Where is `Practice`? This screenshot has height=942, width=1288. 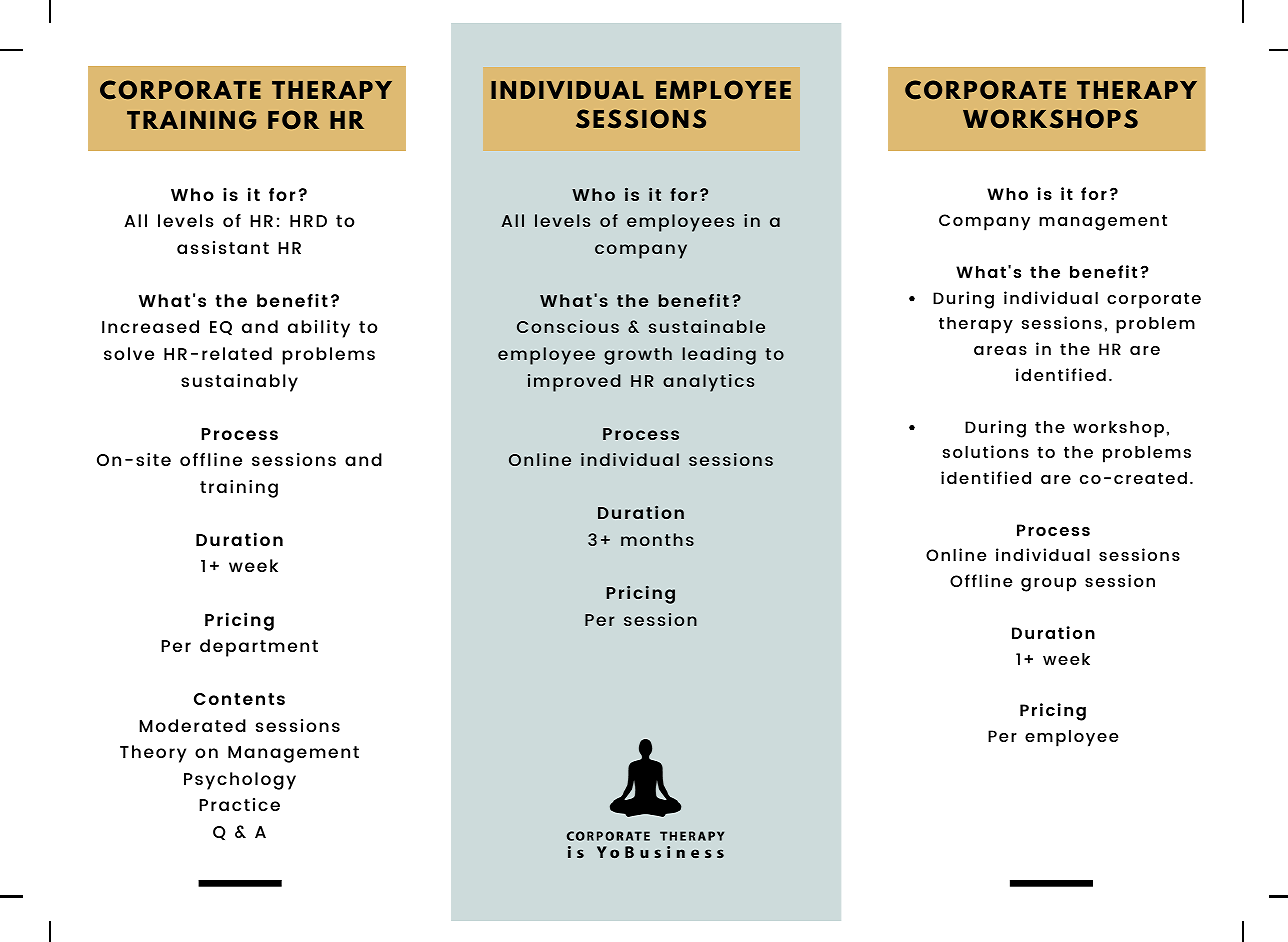
Practice is located at coordinates (239, 804).
